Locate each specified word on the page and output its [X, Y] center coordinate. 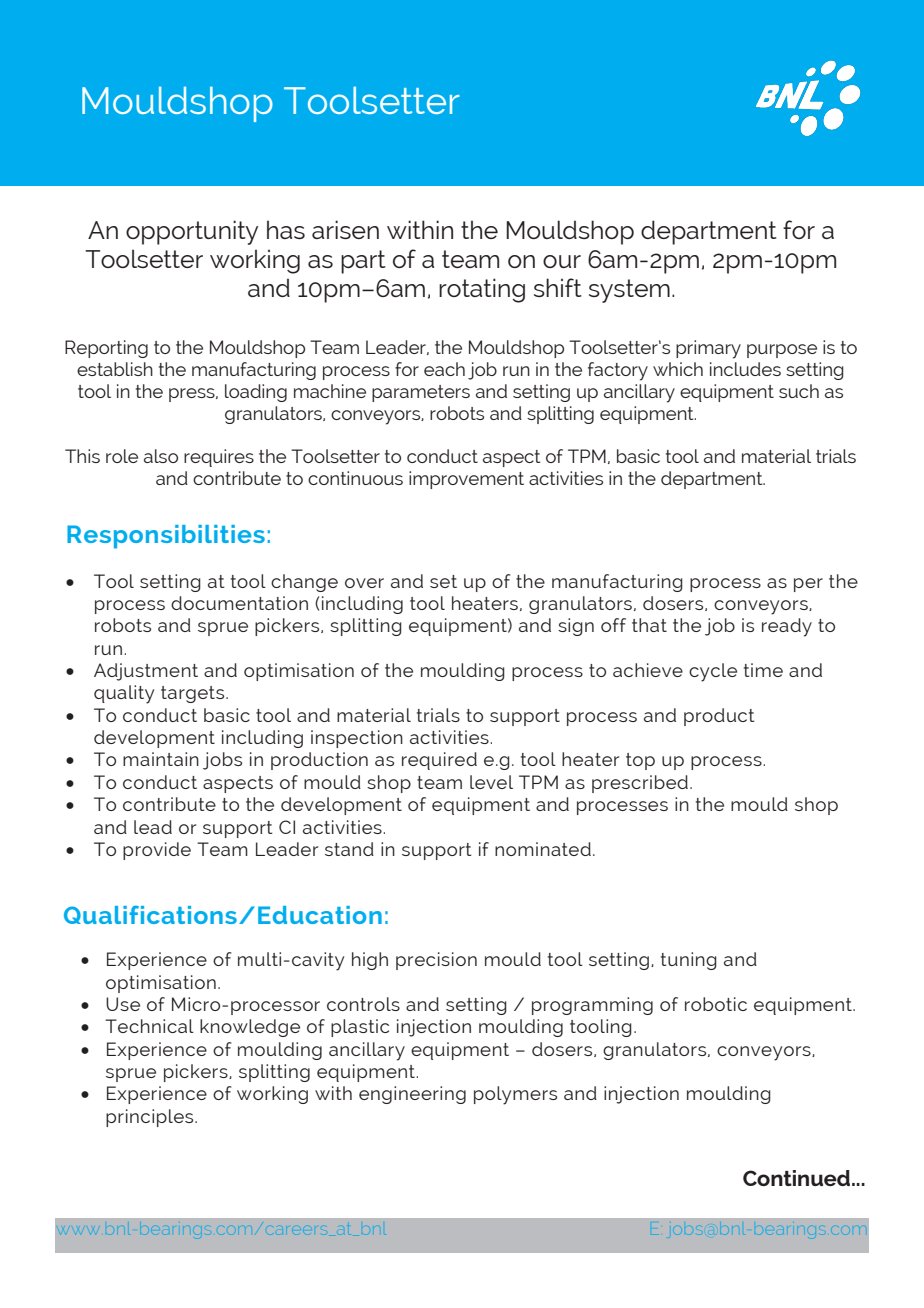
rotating [482, 290]
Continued [798, 1178]
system [629, 291]
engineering [412, 1095]
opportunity [192, 232]
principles [151, 1118]
